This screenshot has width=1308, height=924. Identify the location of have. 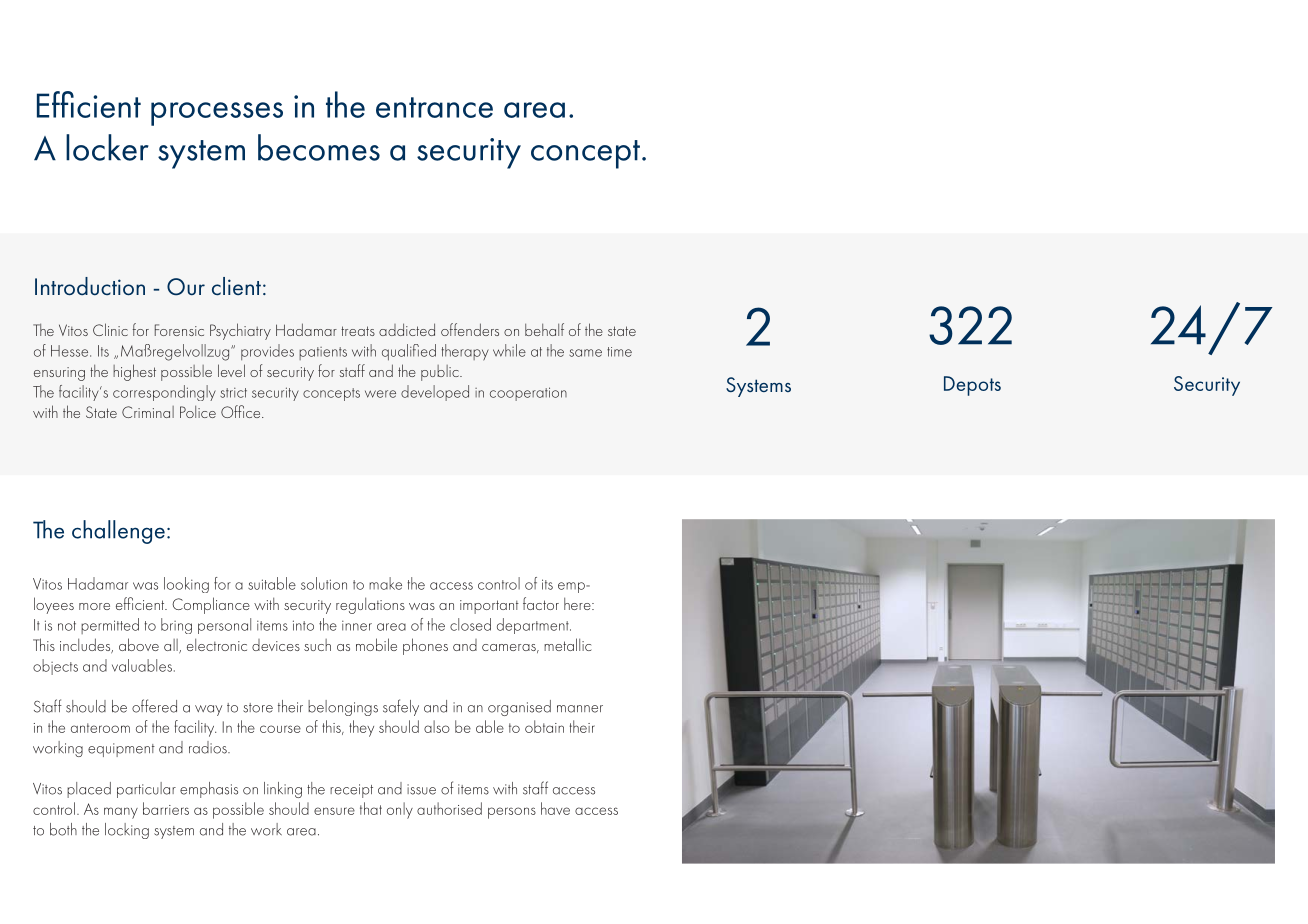
(555, 808).
